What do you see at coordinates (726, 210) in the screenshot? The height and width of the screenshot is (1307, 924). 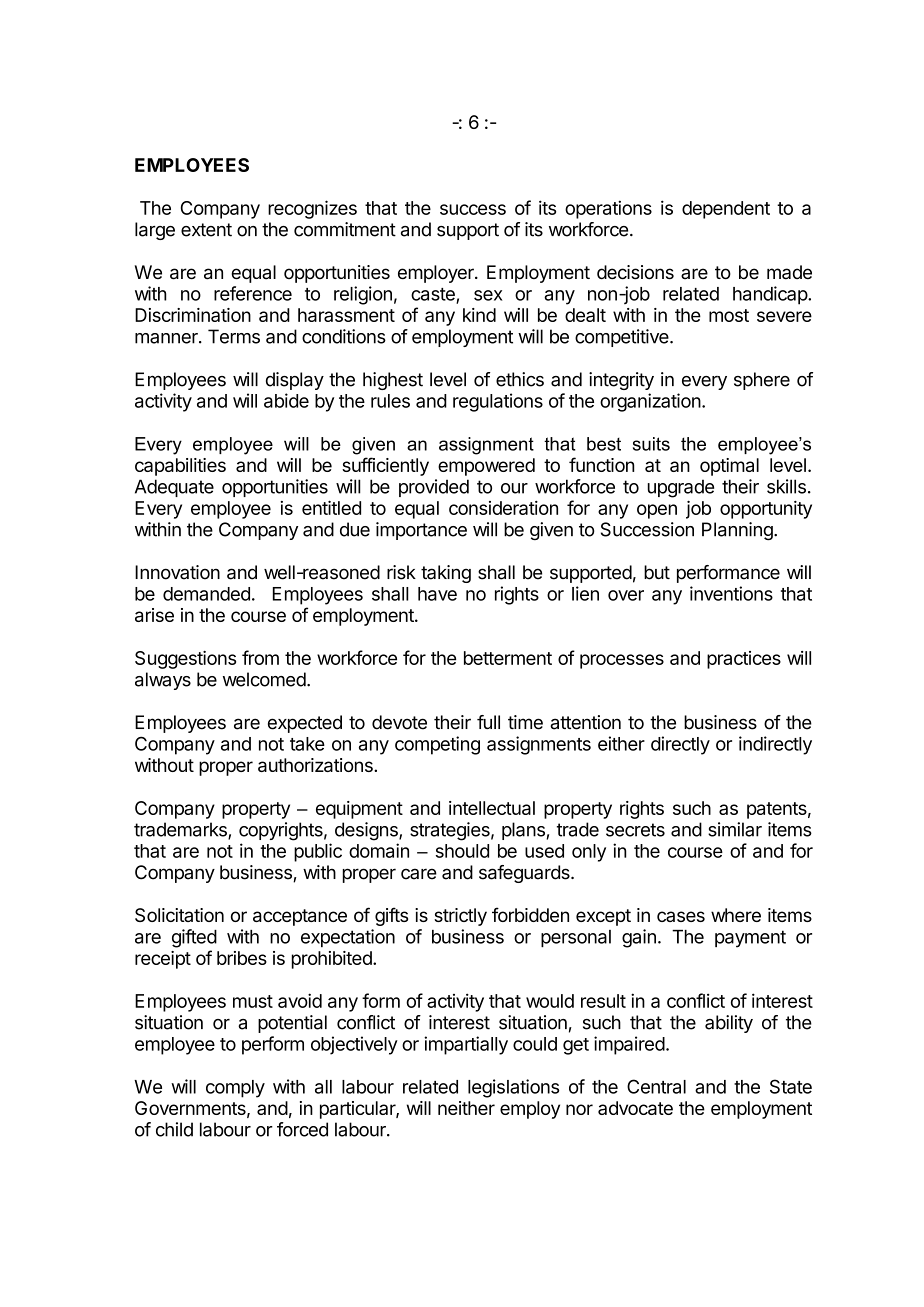 I see `dependent` at bounding box center [726, 210].
